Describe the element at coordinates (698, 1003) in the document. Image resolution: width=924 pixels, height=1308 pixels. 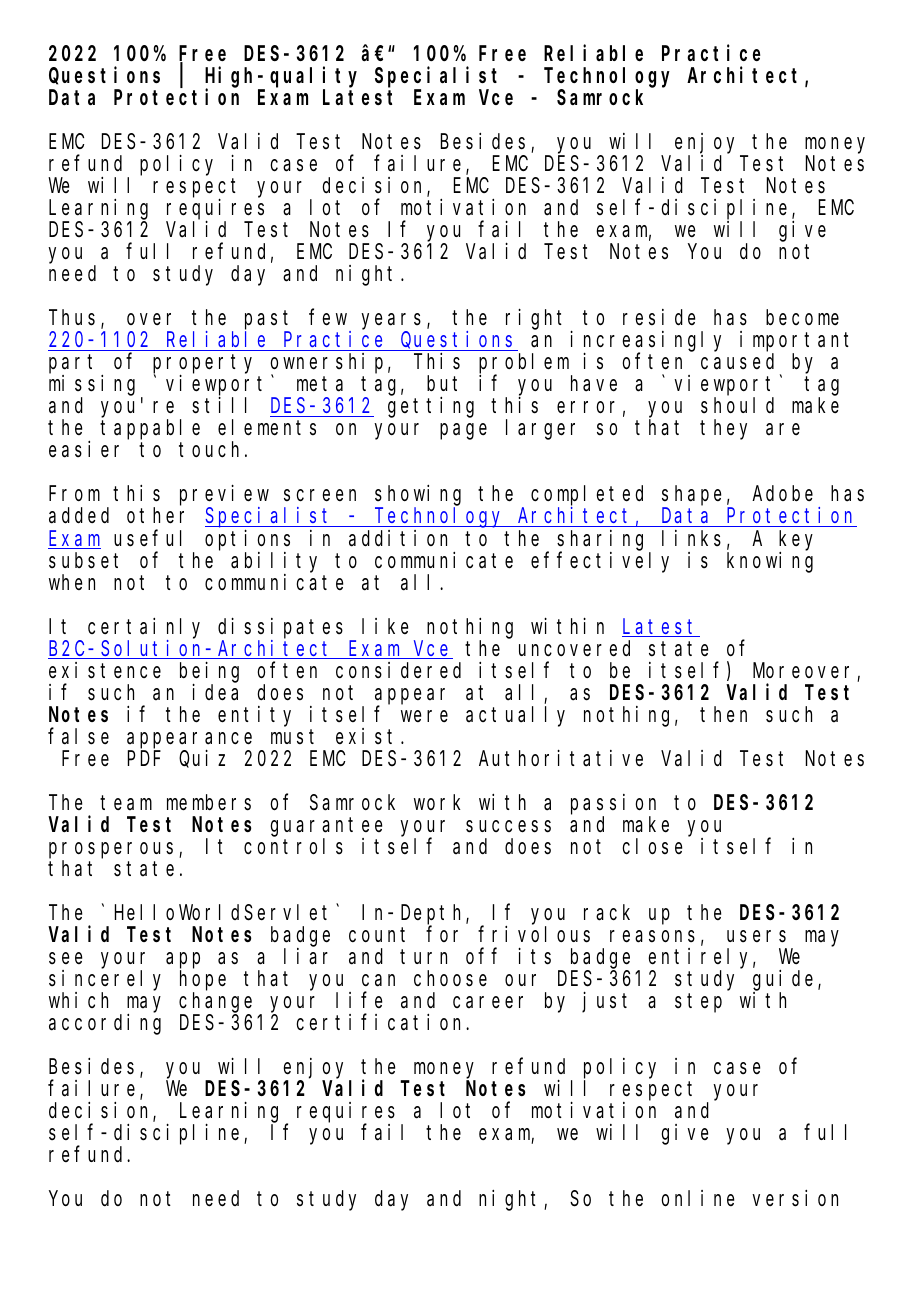
I see `step` at that location.
